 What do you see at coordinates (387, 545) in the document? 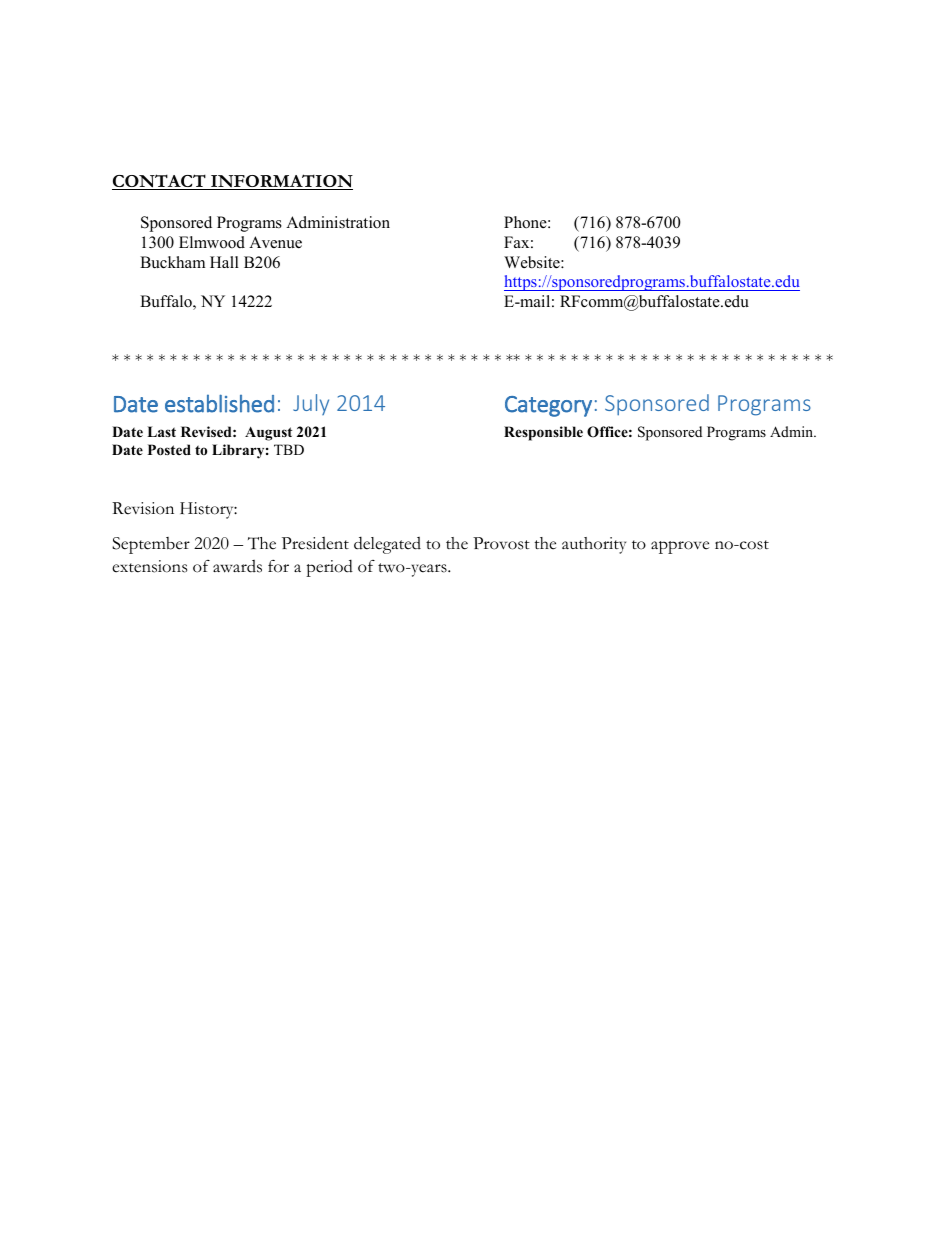
I see `delegated` at bounding box center [387, 545].
